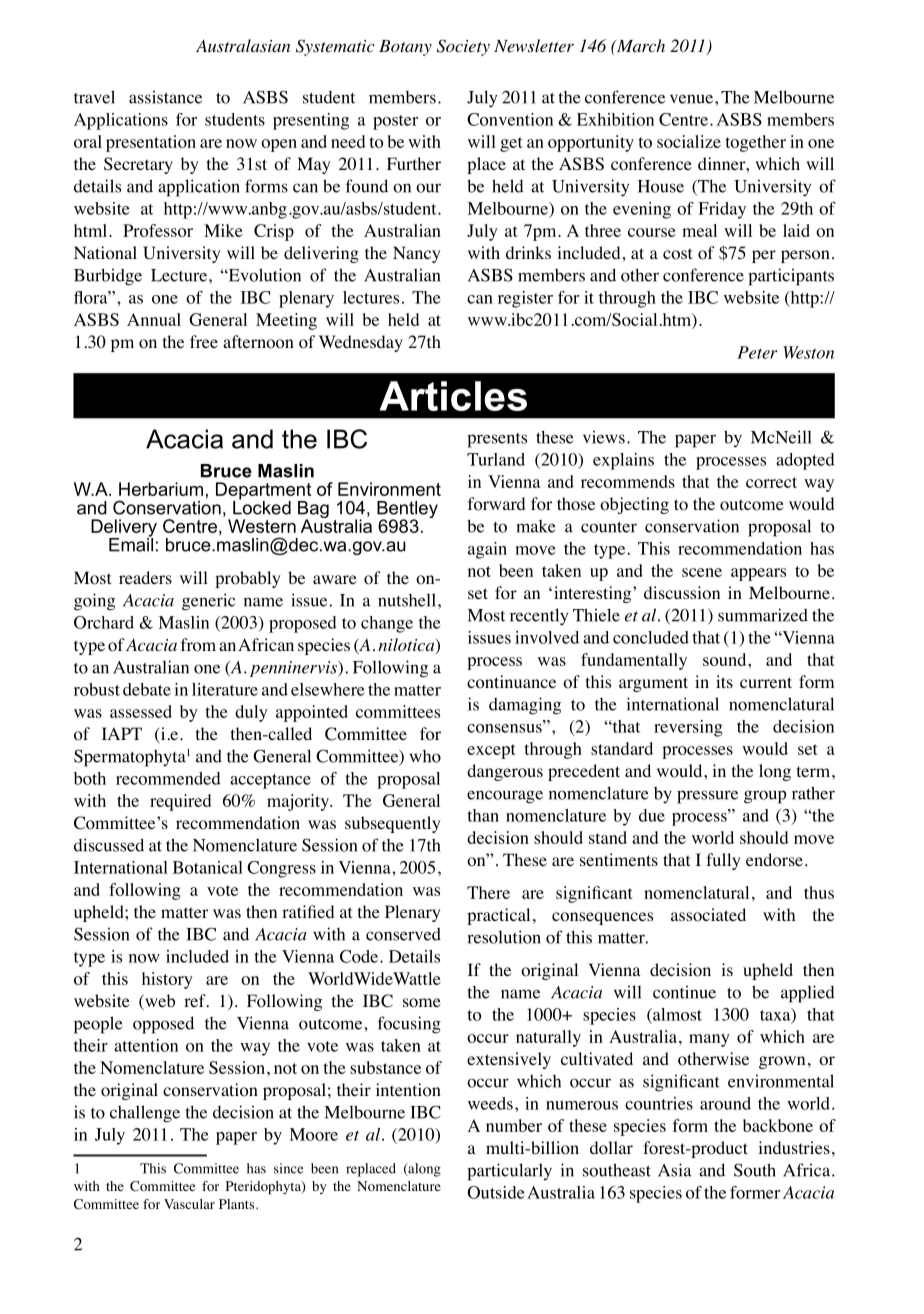 This image has width=924, height=1314. What do you see at coordinates (165, 97) in the image?
I see `assistance` at bounding box center [165, 97].
